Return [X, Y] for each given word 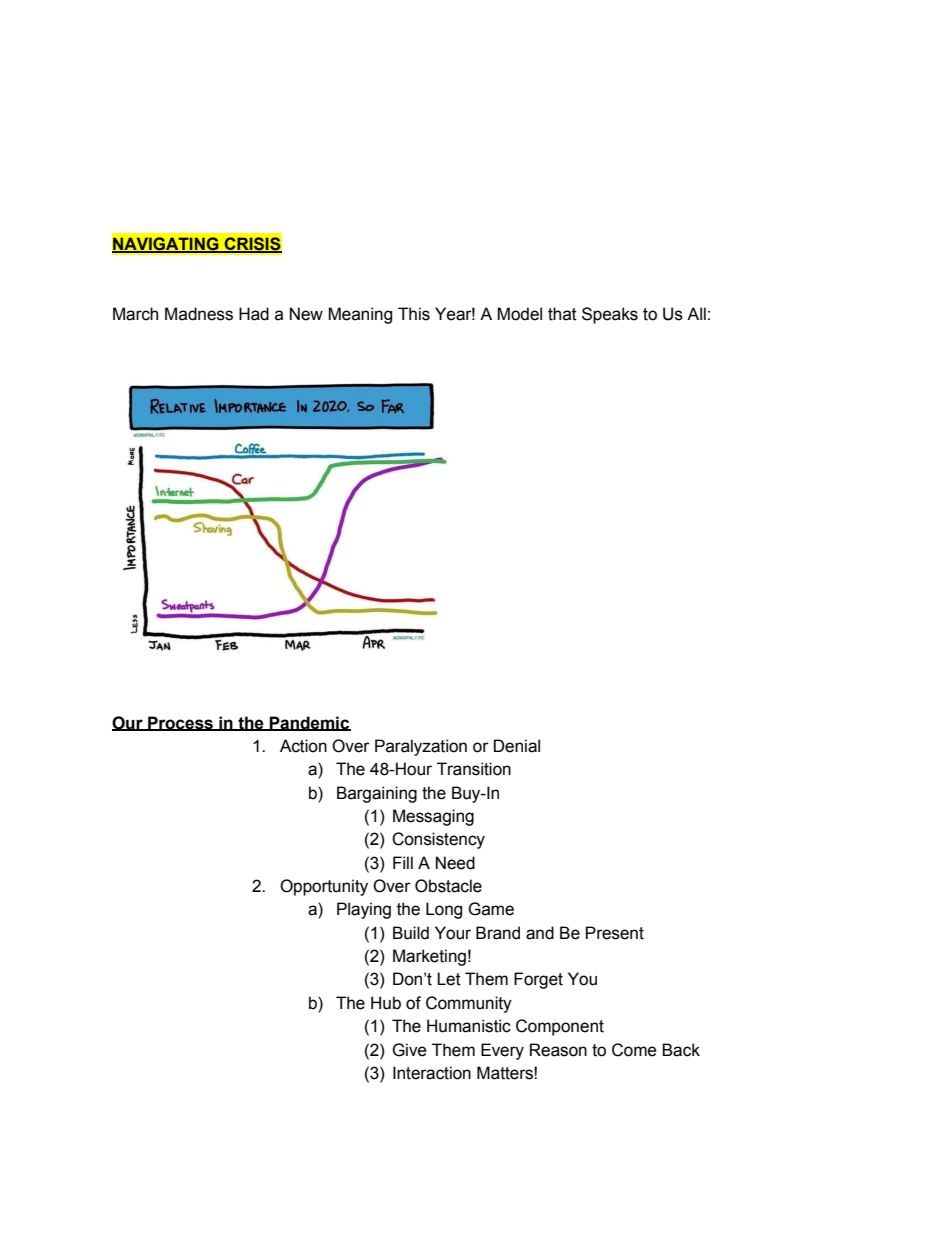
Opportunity [324, 887]
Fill [403, 862]
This [414, 314]
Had [254, 314]
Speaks [610, 315]
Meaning [360, 315]
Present [615, 933]
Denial [517, 746]
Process [180, 723]
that [562, 314]
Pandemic [309, 723]
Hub [386, 1003]
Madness [199, 314]
